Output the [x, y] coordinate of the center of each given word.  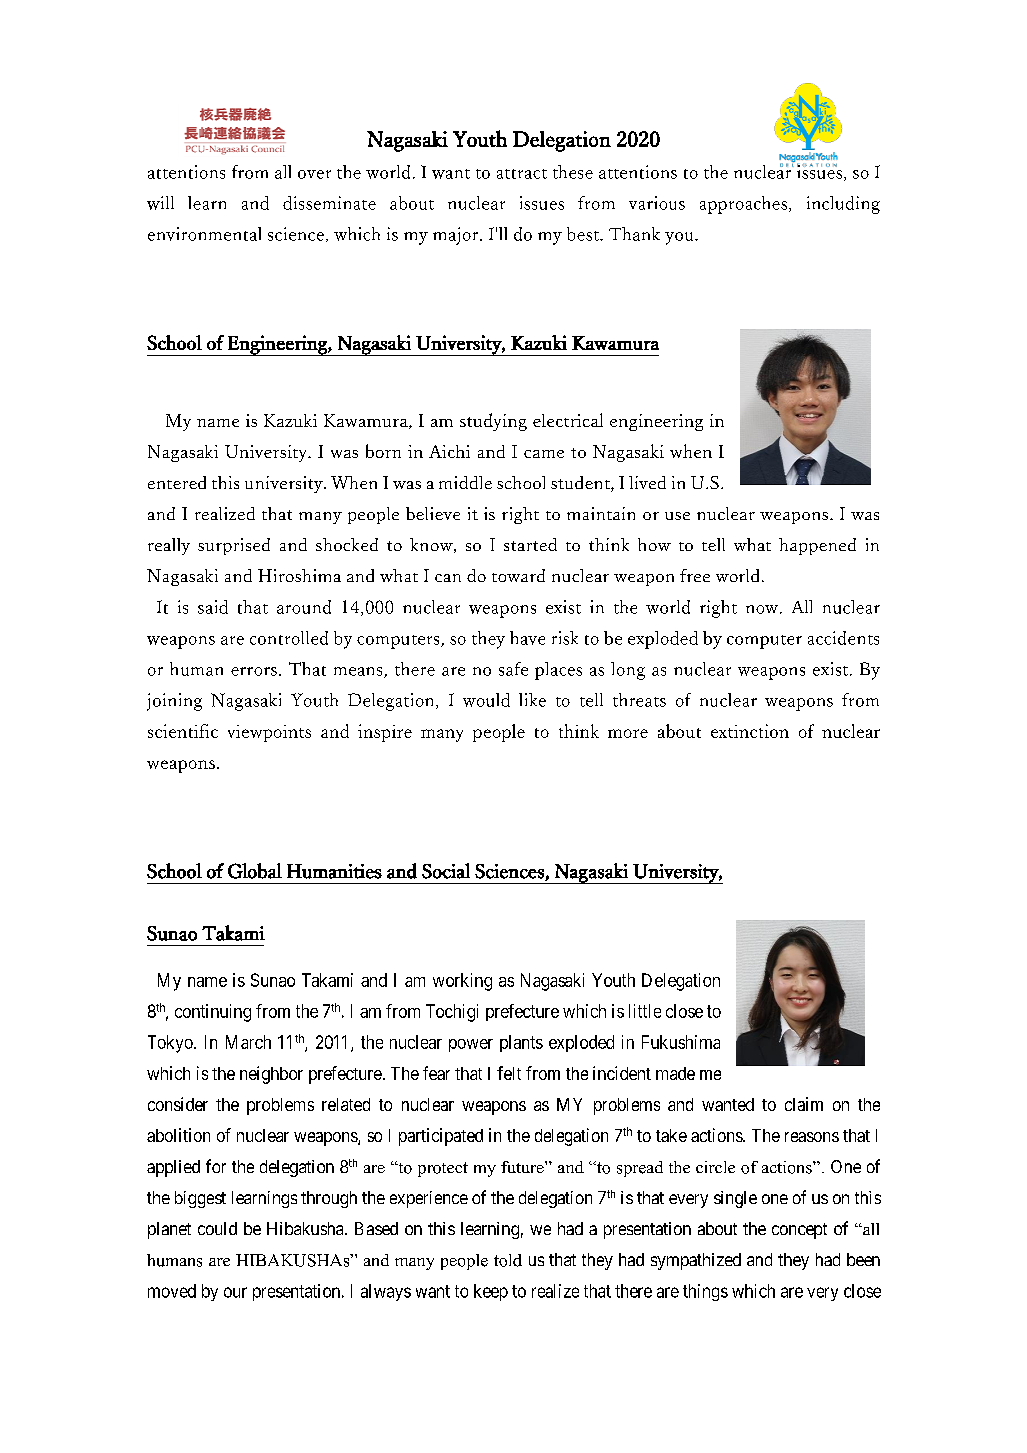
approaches [743, 205]
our [235, 1292]
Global [255, 871]
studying [493, 422]
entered [177, 482]
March [248, 1042]
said [213, 607]
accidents [843, 638]
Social [446, 871]
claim [804, 1104]
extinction [750, 731]
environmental [204, 234]
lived [647, 482]
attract [522, 174]
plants [521, 1043]
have [527, 638]
